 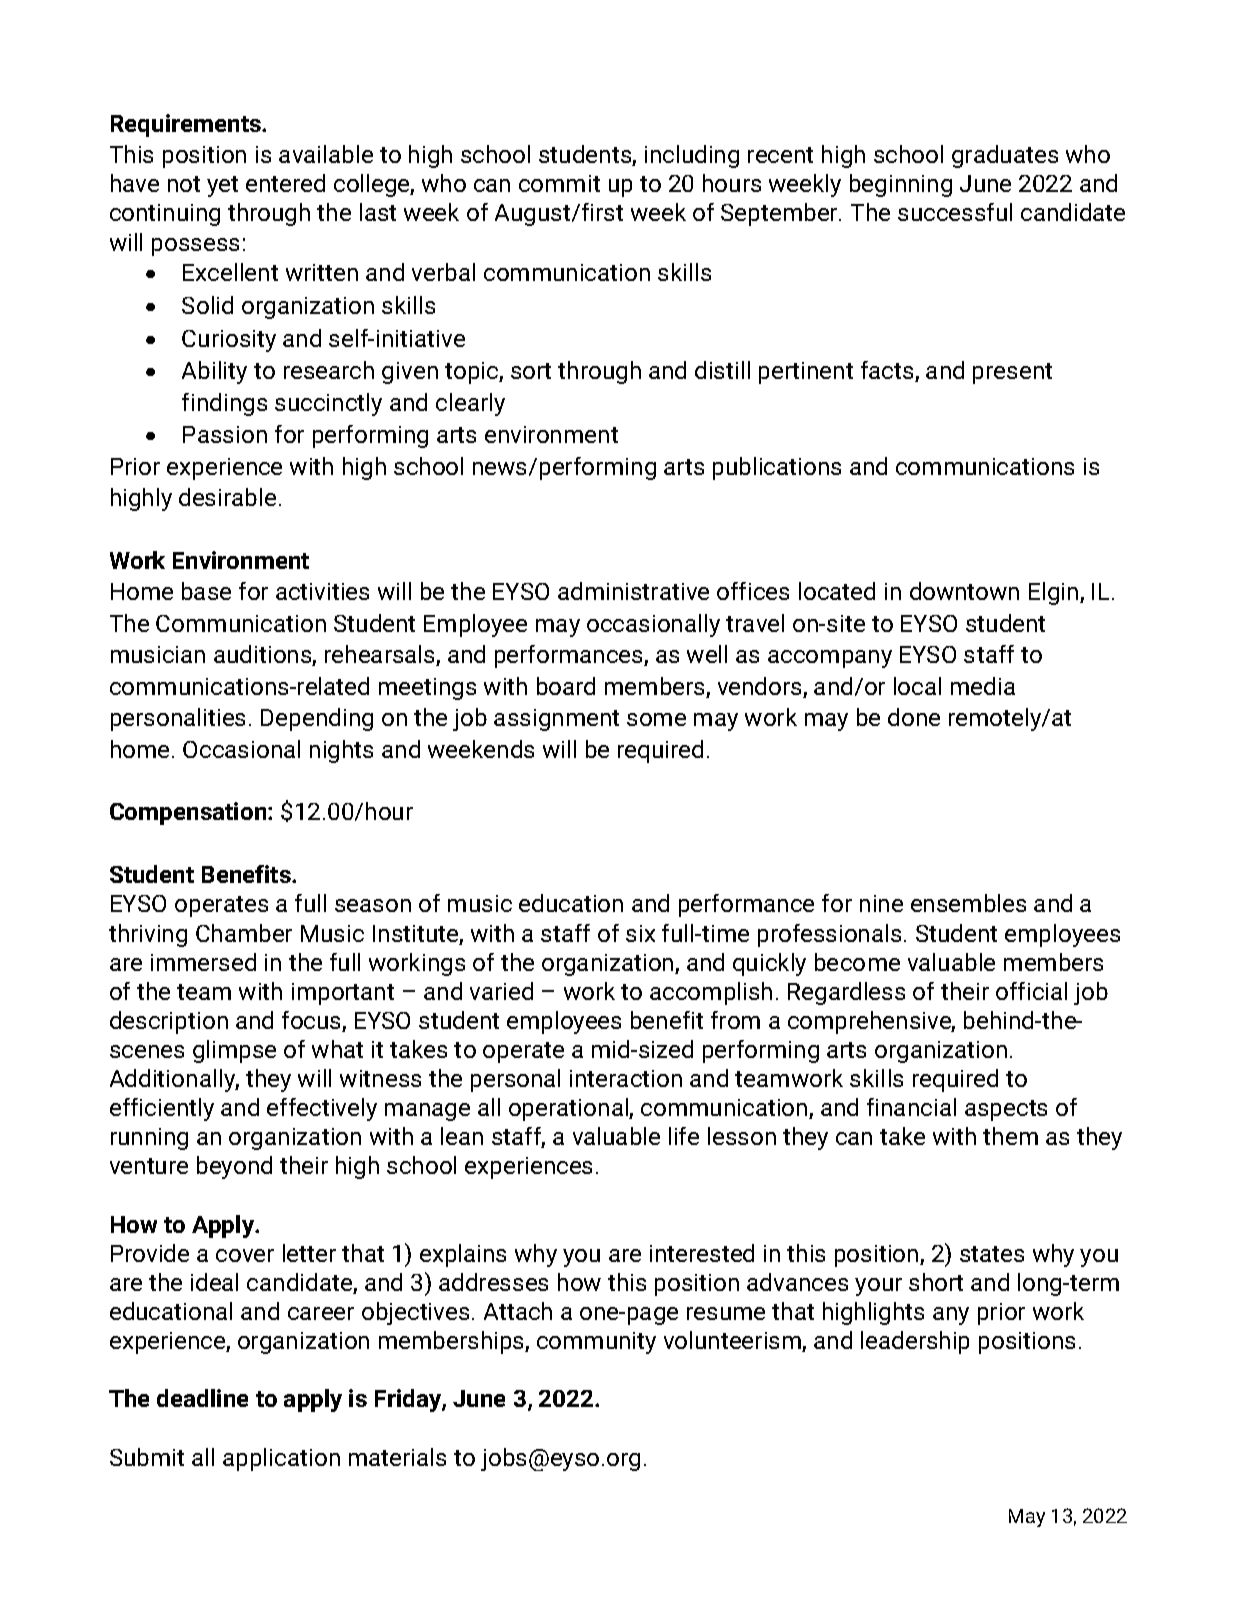 What do you see at coordinates (202, 1398) in the screenshot?
I see `deadline` at bounding box center [202, 1398].
